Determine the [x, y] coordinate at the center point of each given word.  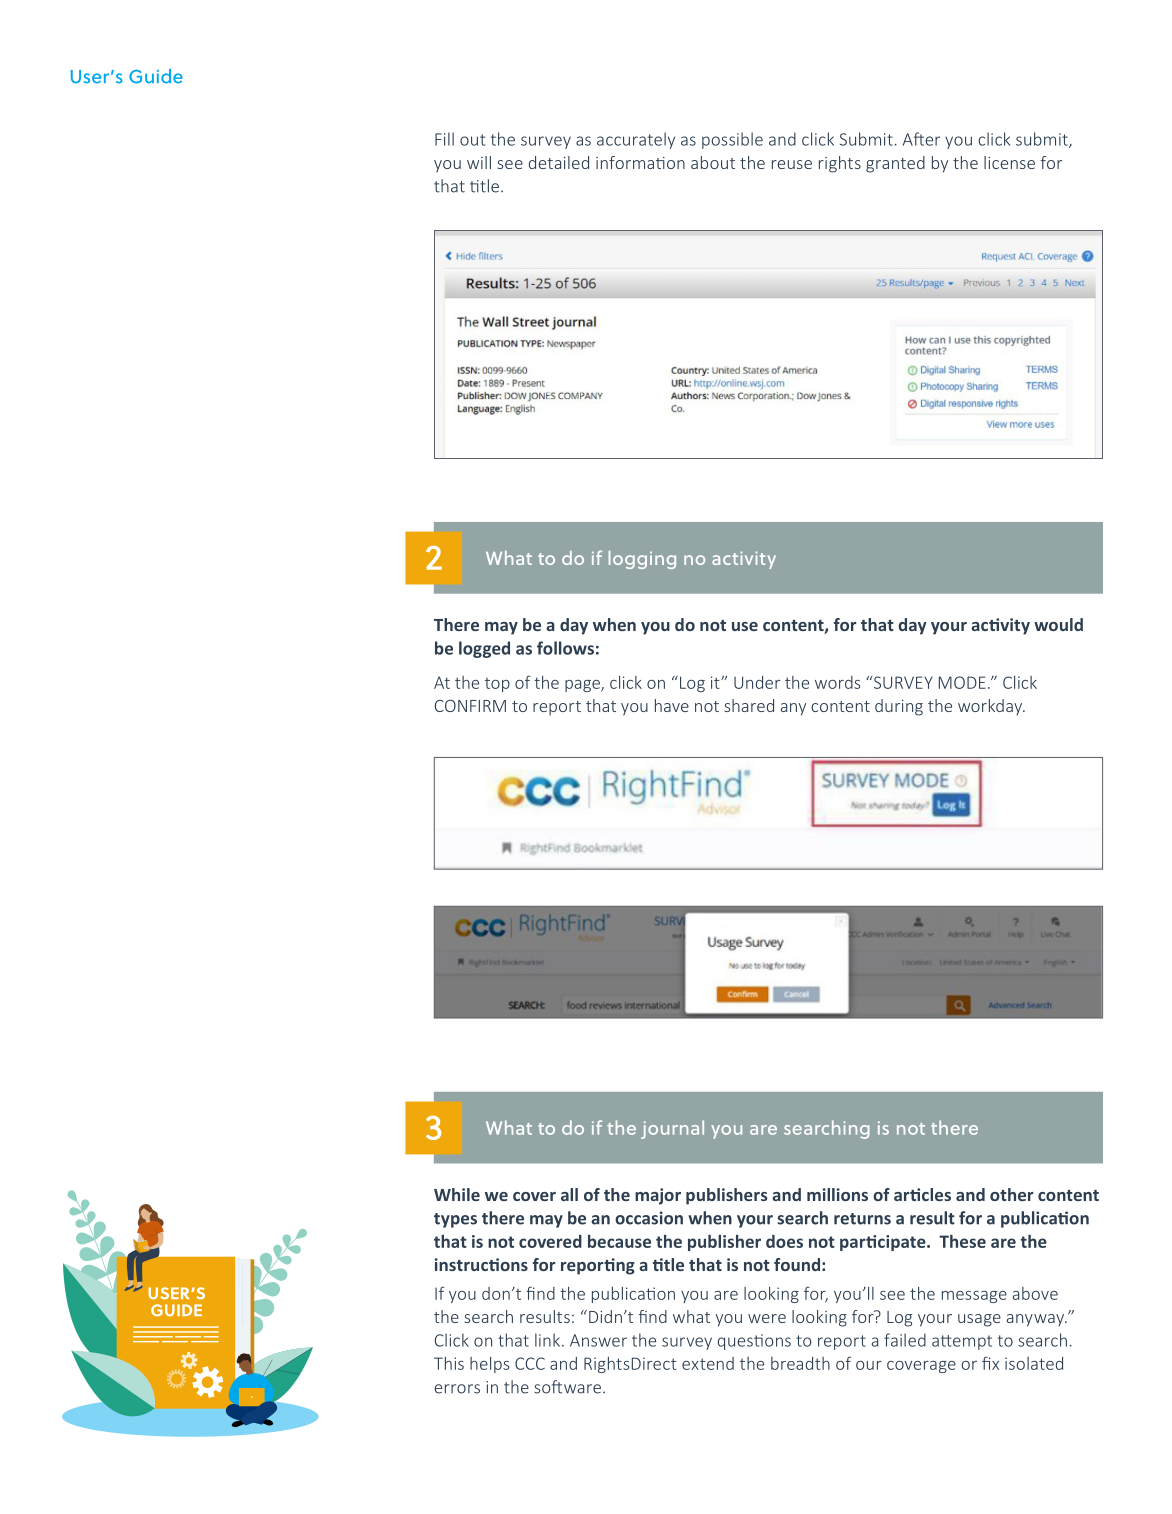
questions [754, 1342]
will [479, 162]
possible [732, 140]
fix [990, 1363]
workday [991, 707]
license [1009, 162]
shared [749, 705]
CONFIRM [470, 706]
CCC [530, 1363]
